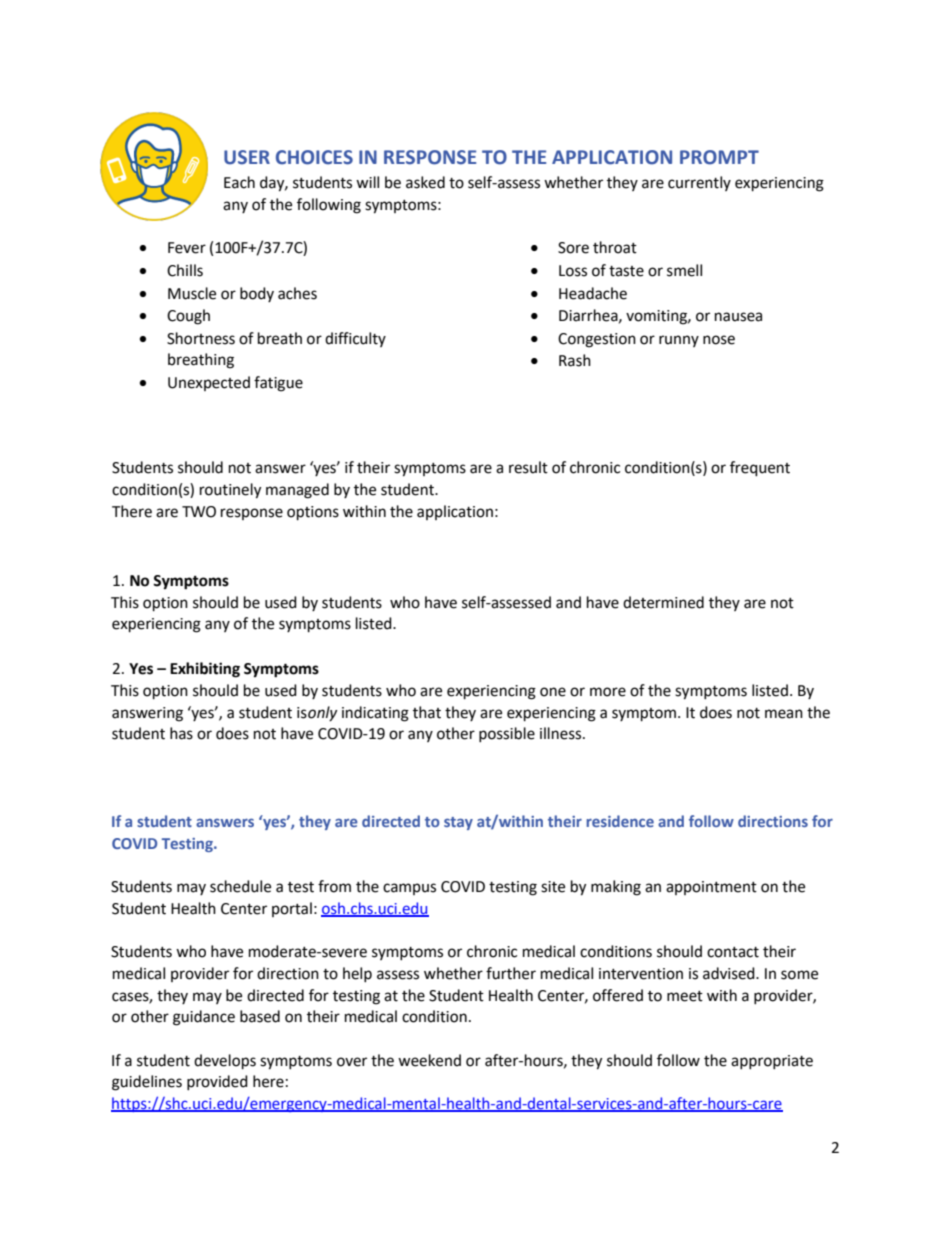  Describe the element at coordinates (225, 1062) in the page. I see `develops` at that location.
